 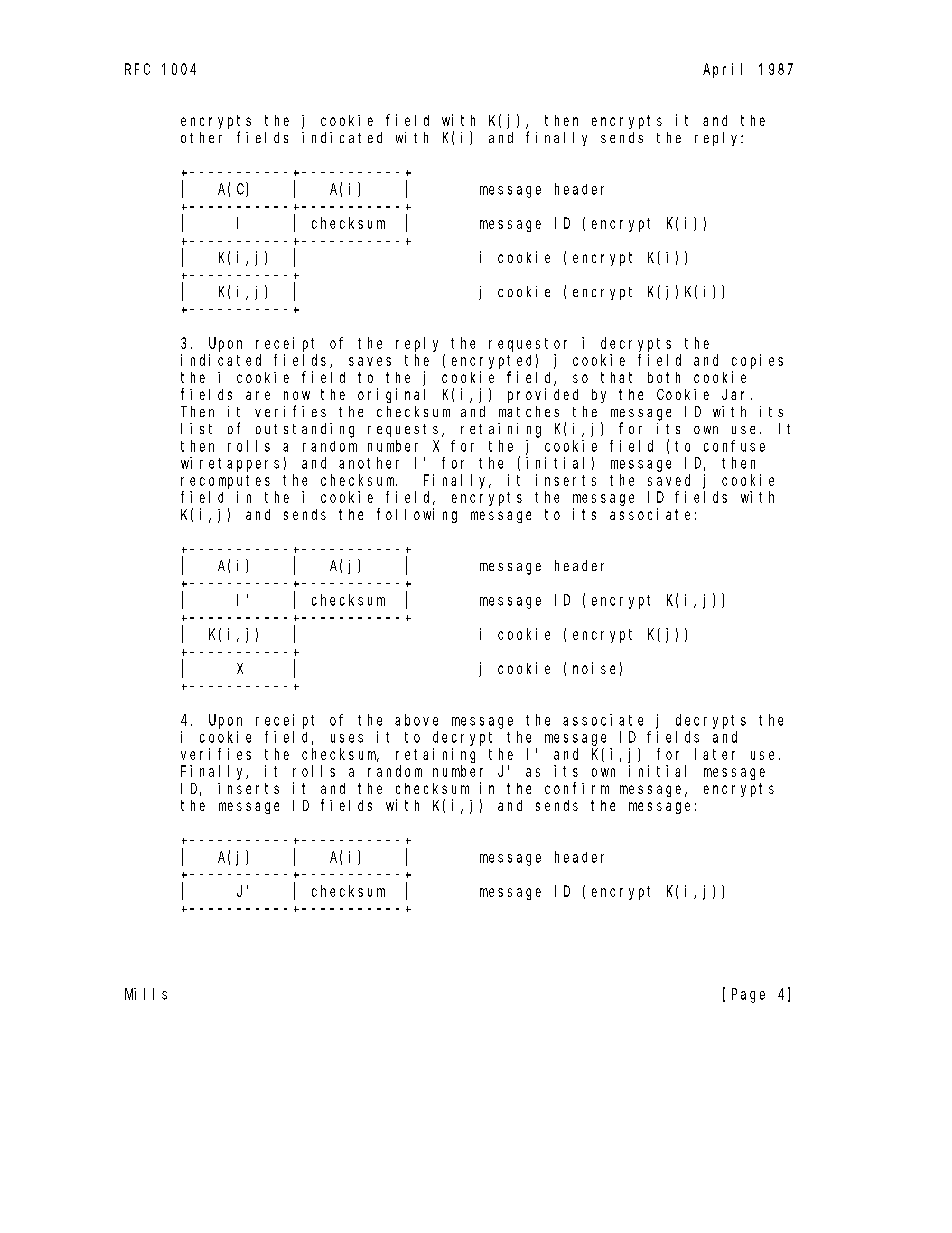 I want to click on saves, so click(x=370, y=361).
